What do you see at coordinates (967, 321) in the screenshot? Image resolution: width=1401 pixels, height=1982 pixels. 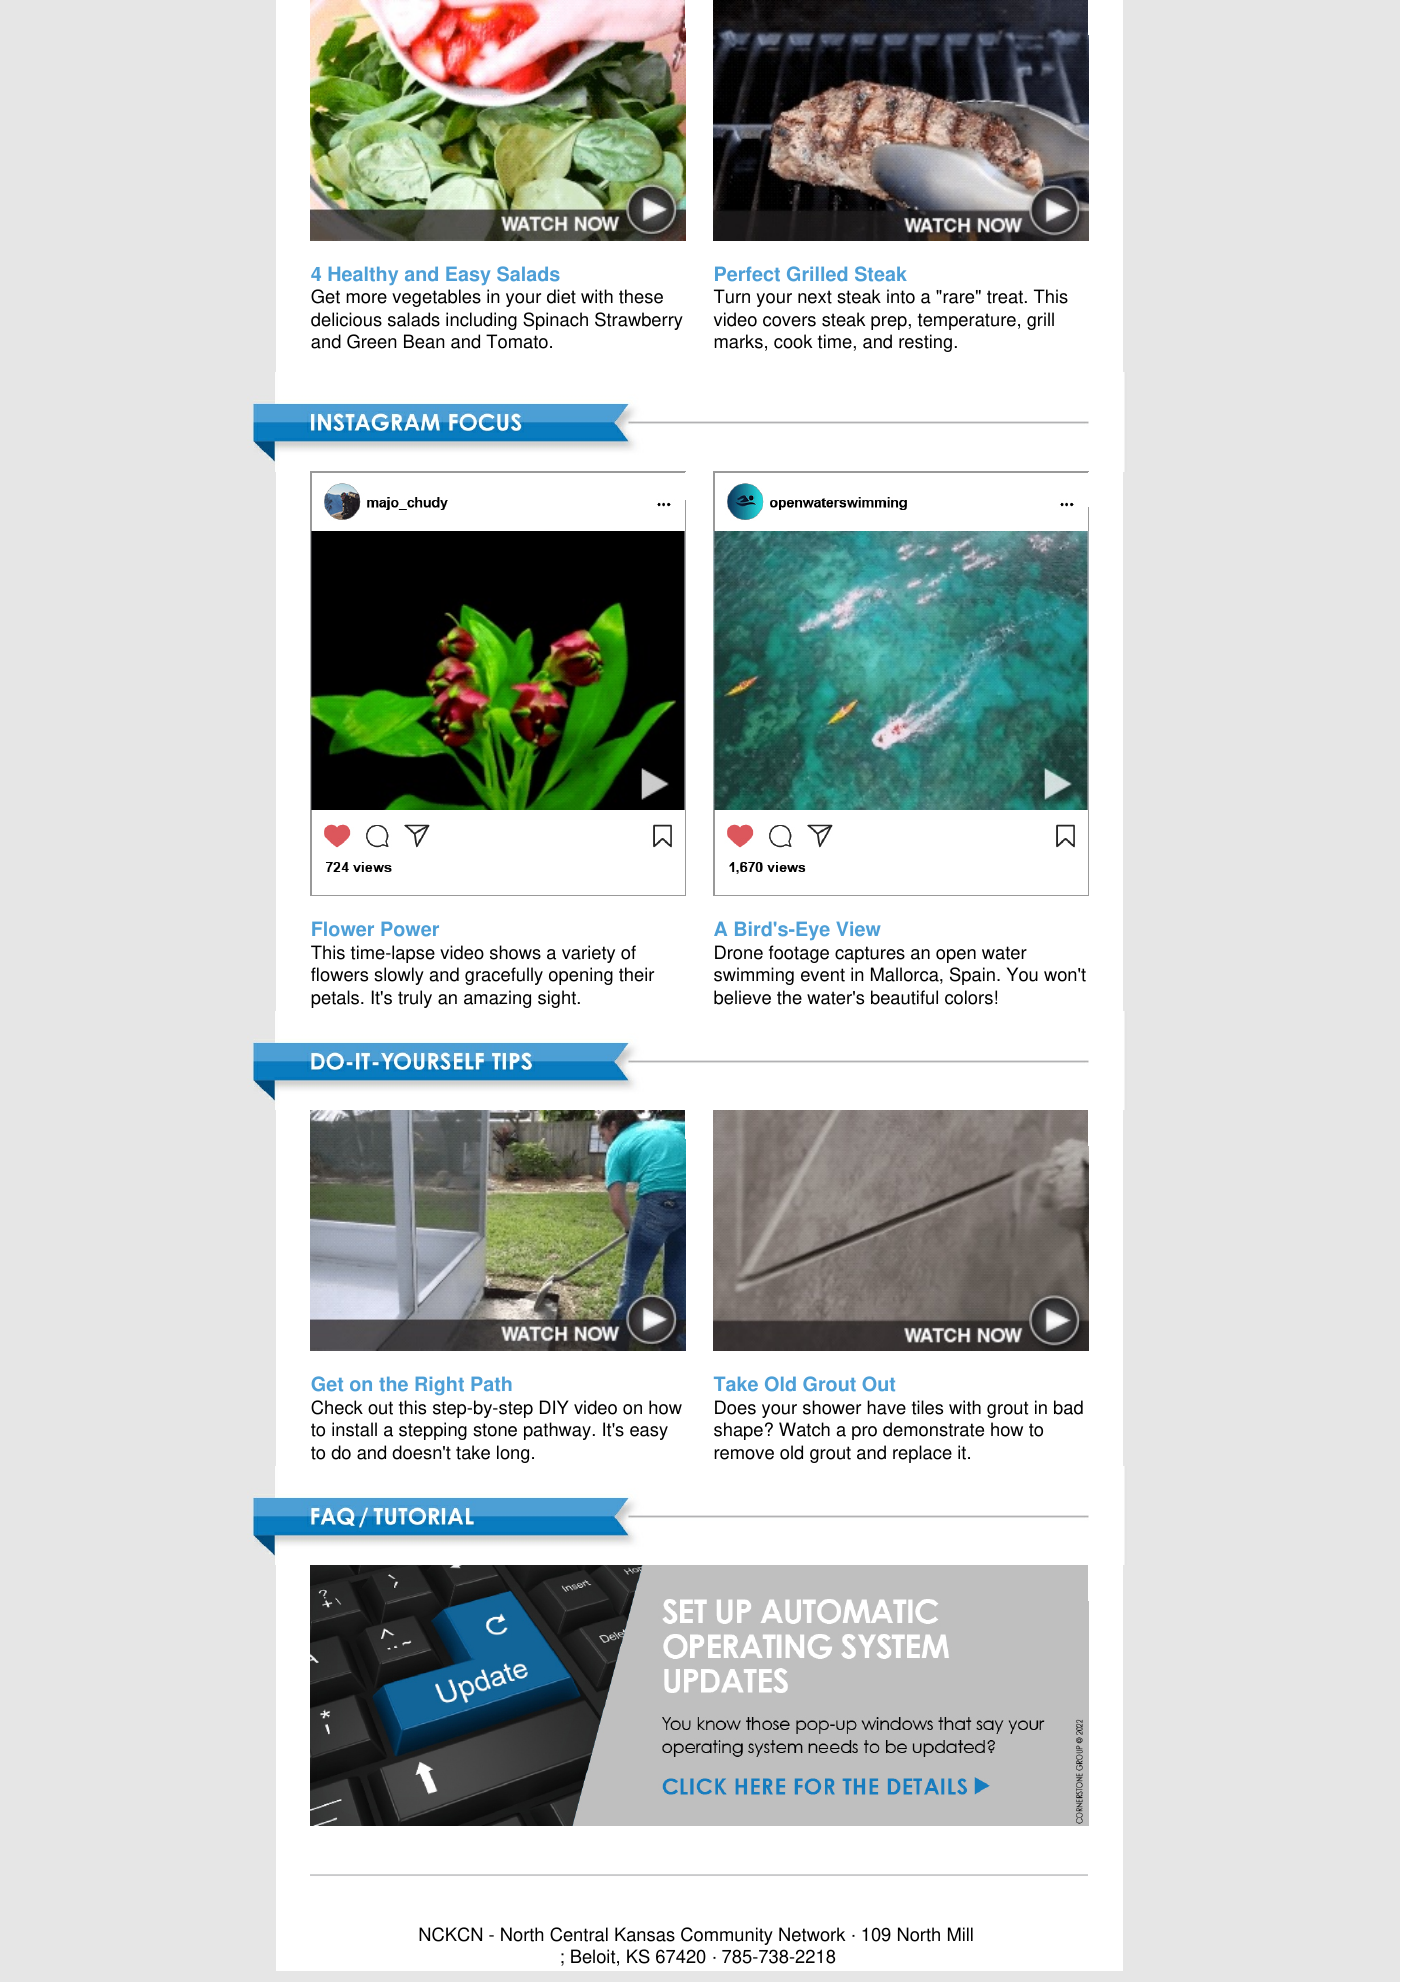 I see `temperature` at bounding box center [967, 321].
